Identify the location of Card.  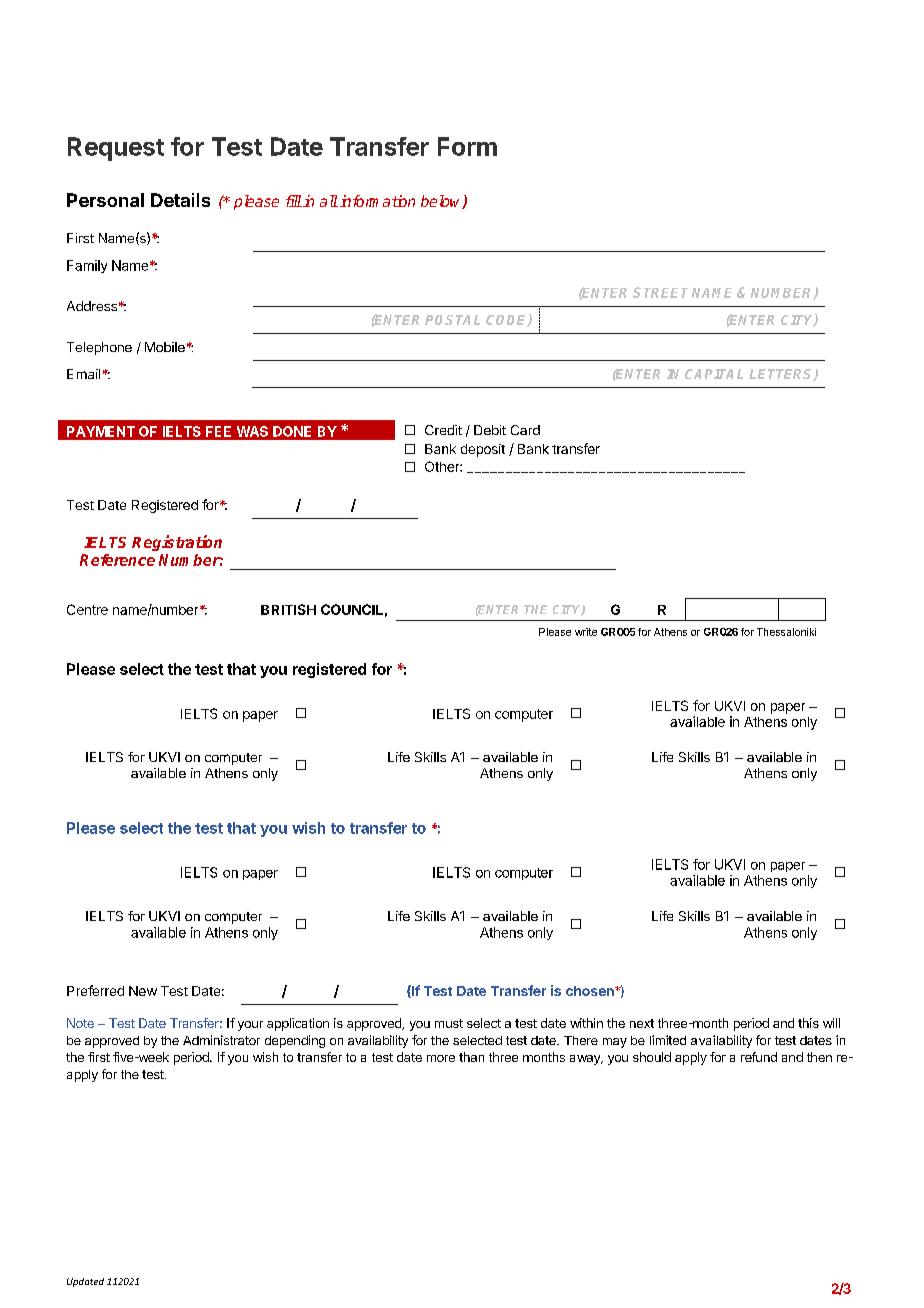
(525, 430).
